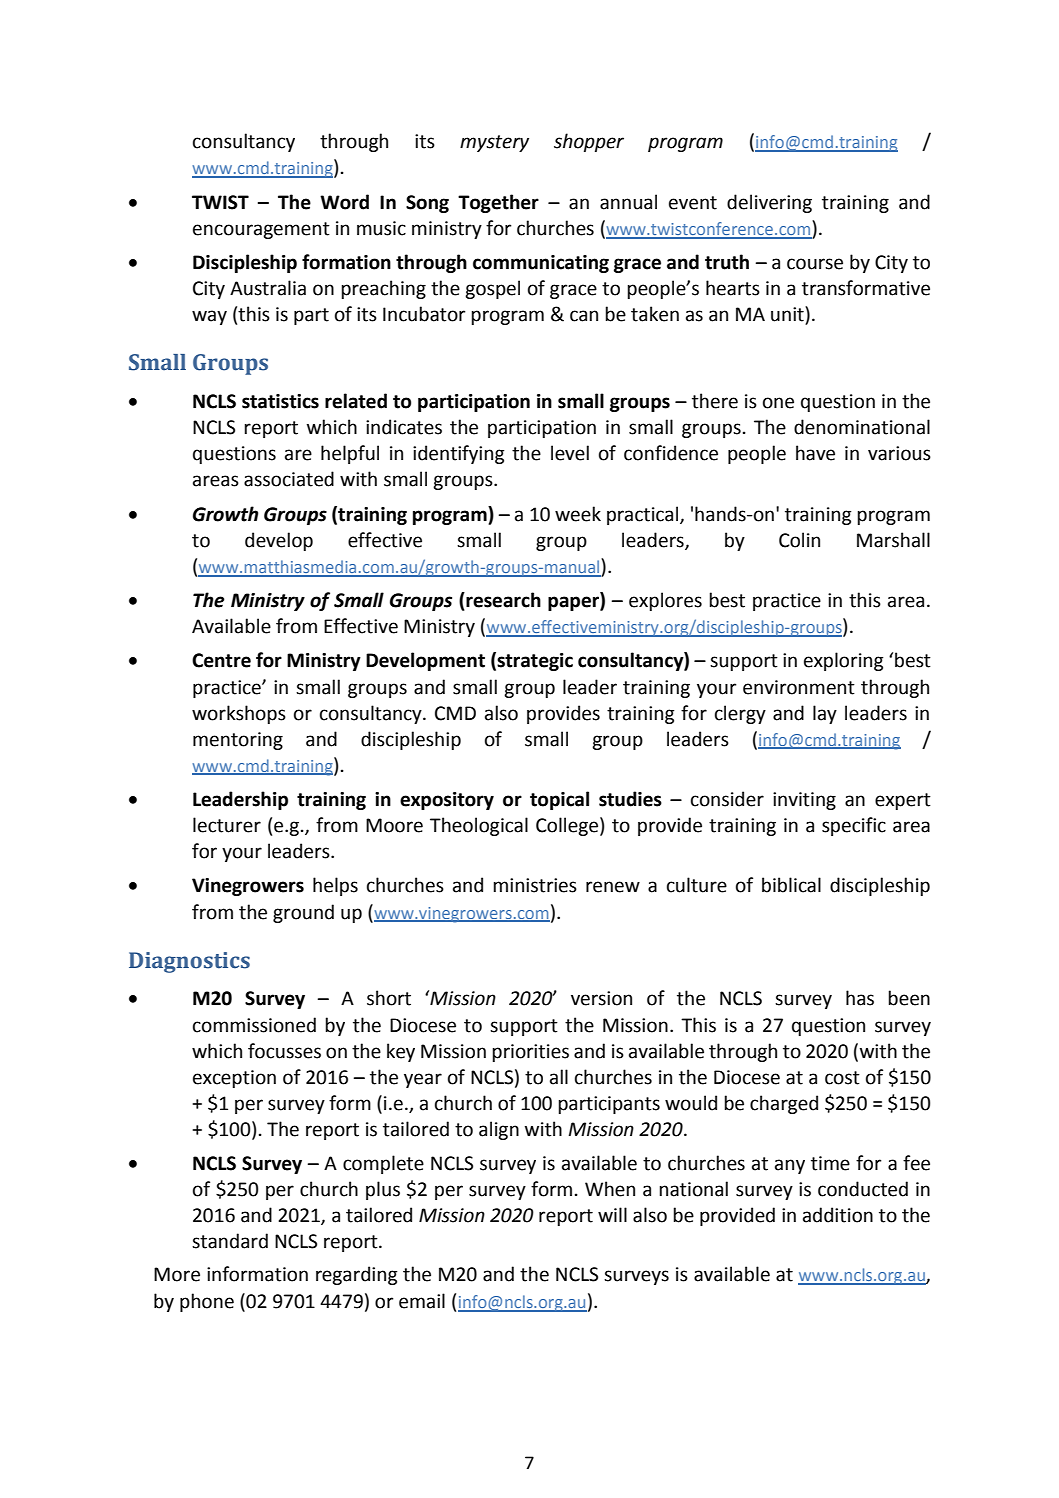  Describe the element at coordinates (230, 1241) in the screenshot. I see `standard` at that location.
